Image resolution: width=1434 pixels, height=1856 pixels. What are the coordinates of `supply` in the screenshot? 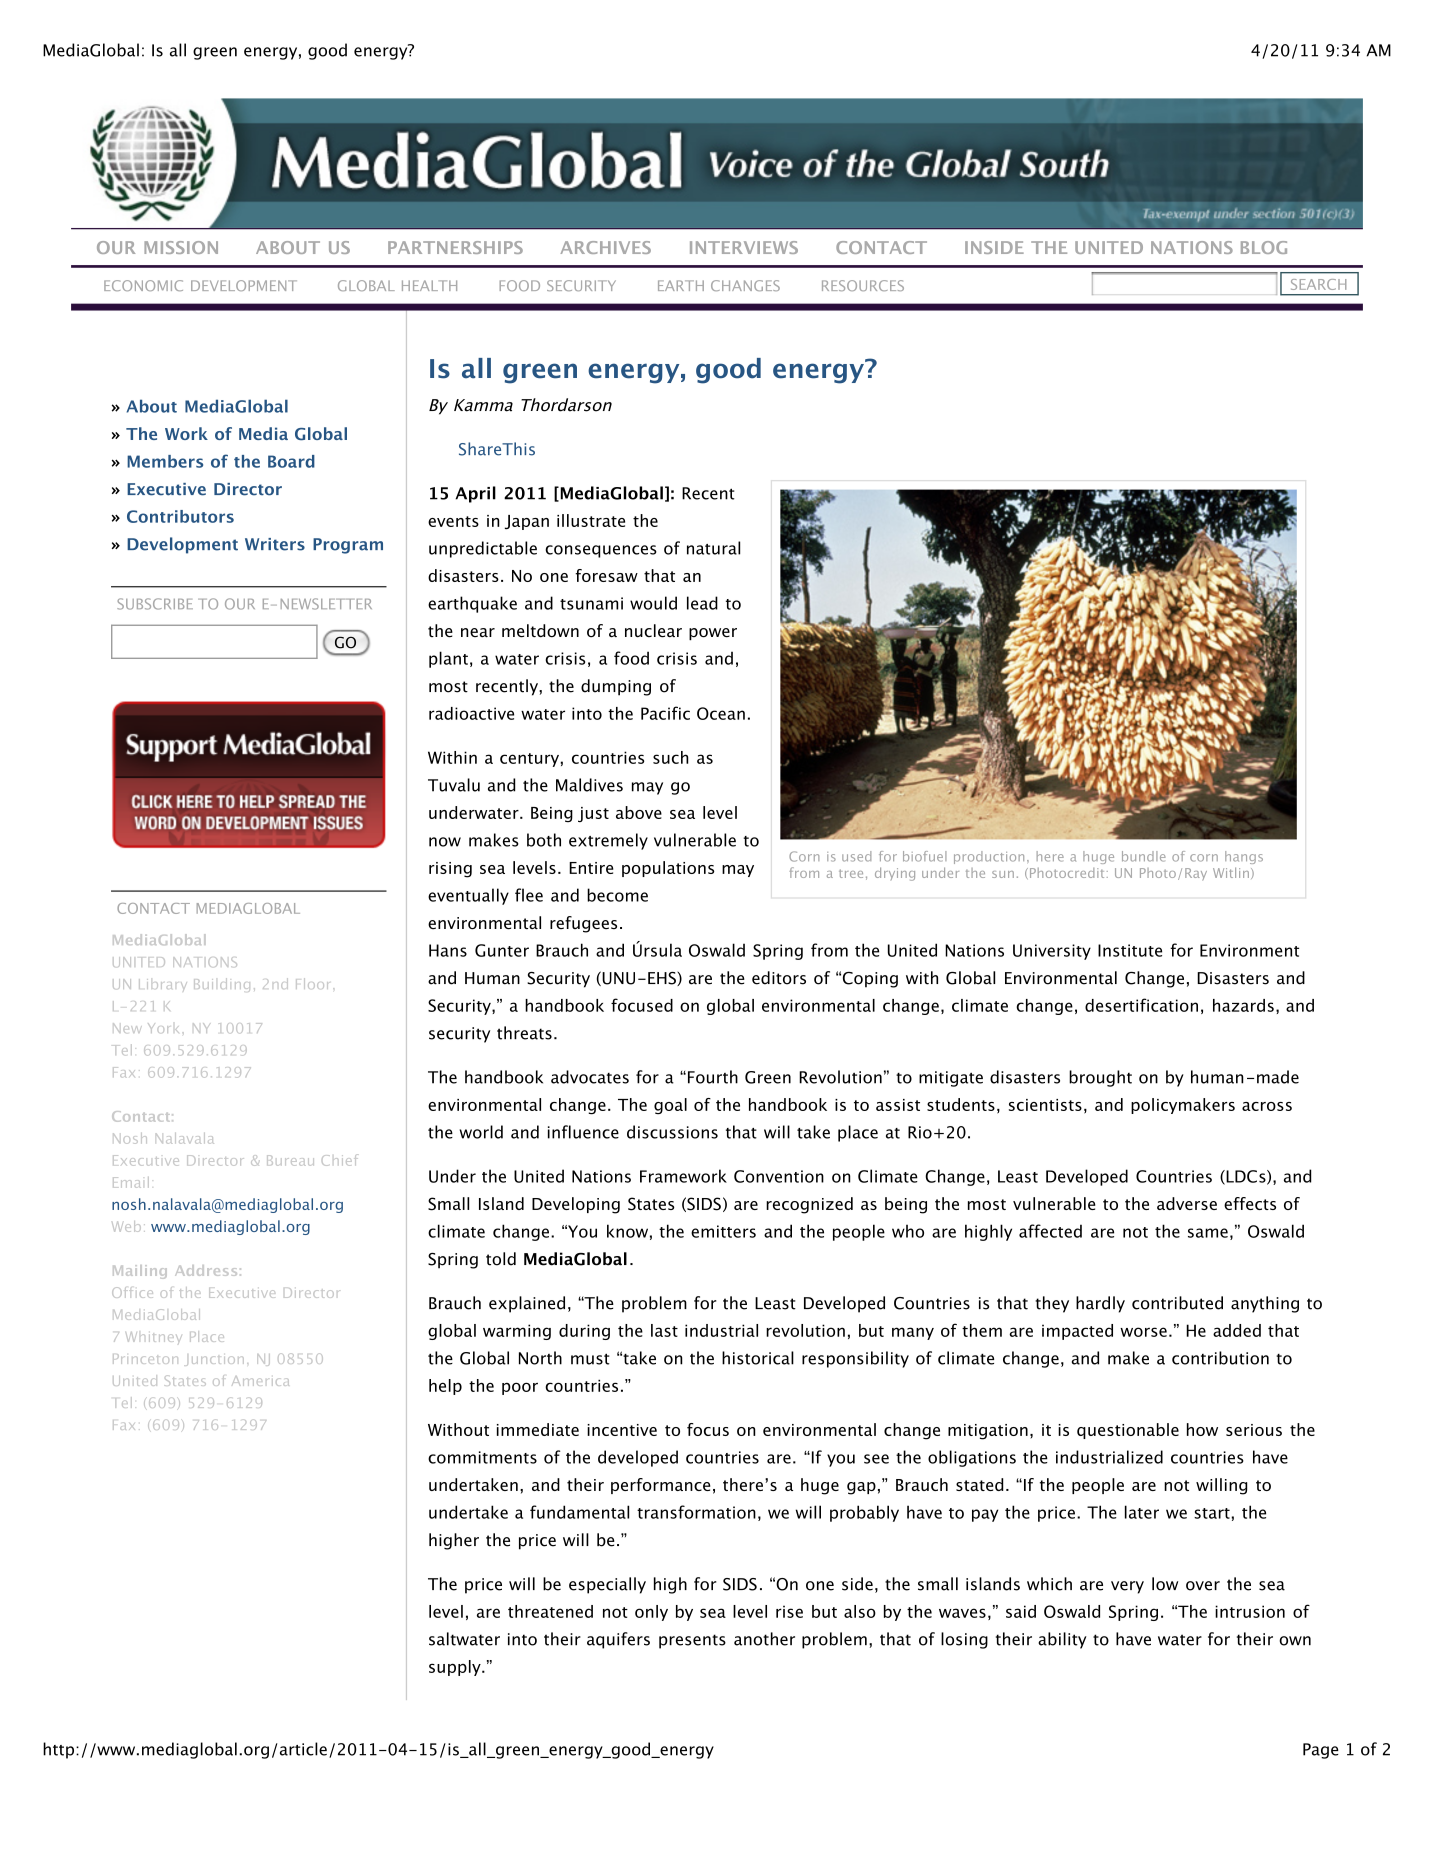 It's located at (456, 1668).
